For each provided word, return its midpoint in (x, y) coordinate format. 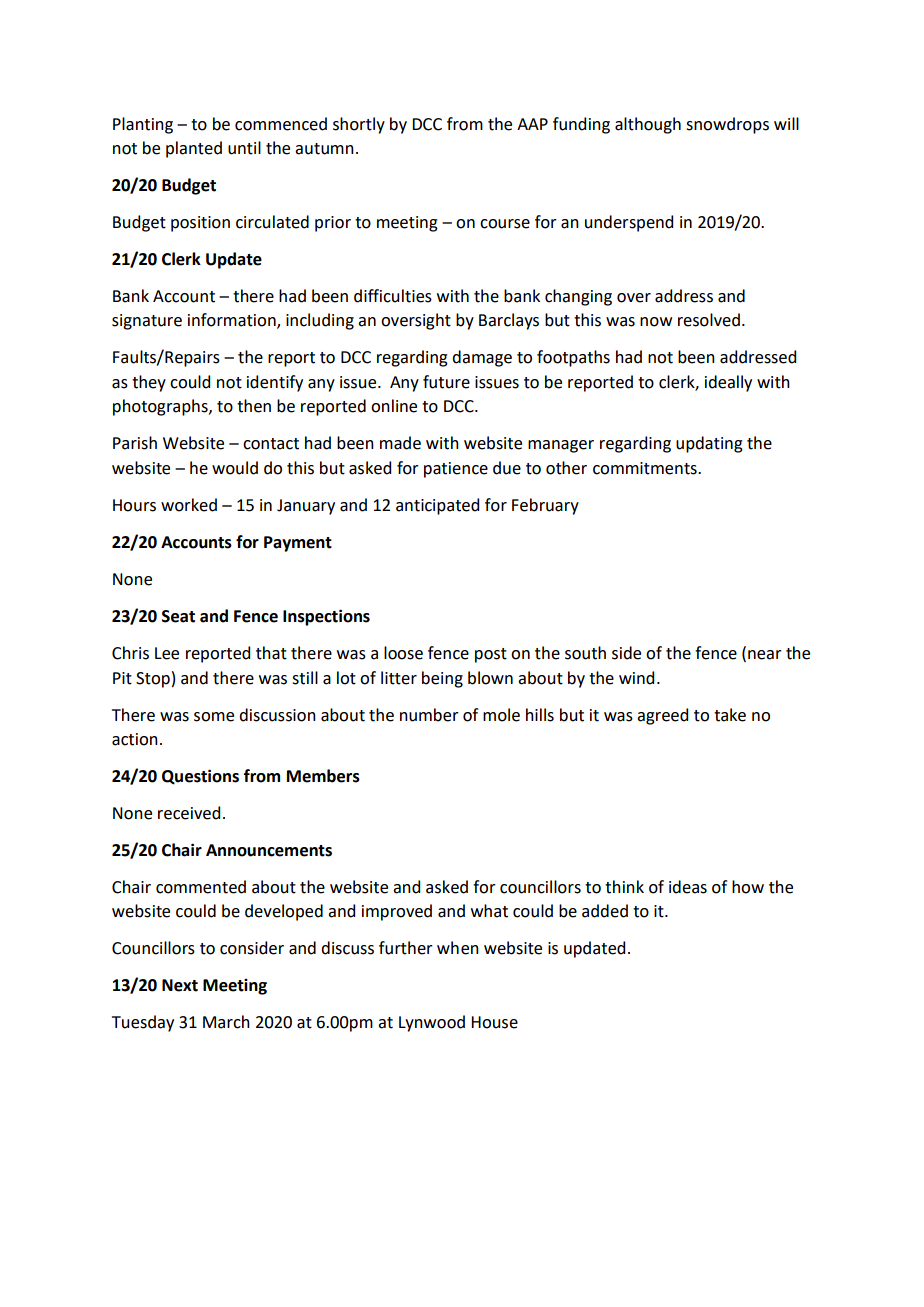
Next (180, 985)
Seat (178, 616)
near (765, 655)
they (149, 383)
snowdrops (727, 125)
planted (194, 149)
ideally (728, 383)
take (730, 715)
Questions (200, 777)
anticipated (437, 506)
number (429, 715)
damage (482, 358)
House (494, 1022)
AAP (532, 124)
